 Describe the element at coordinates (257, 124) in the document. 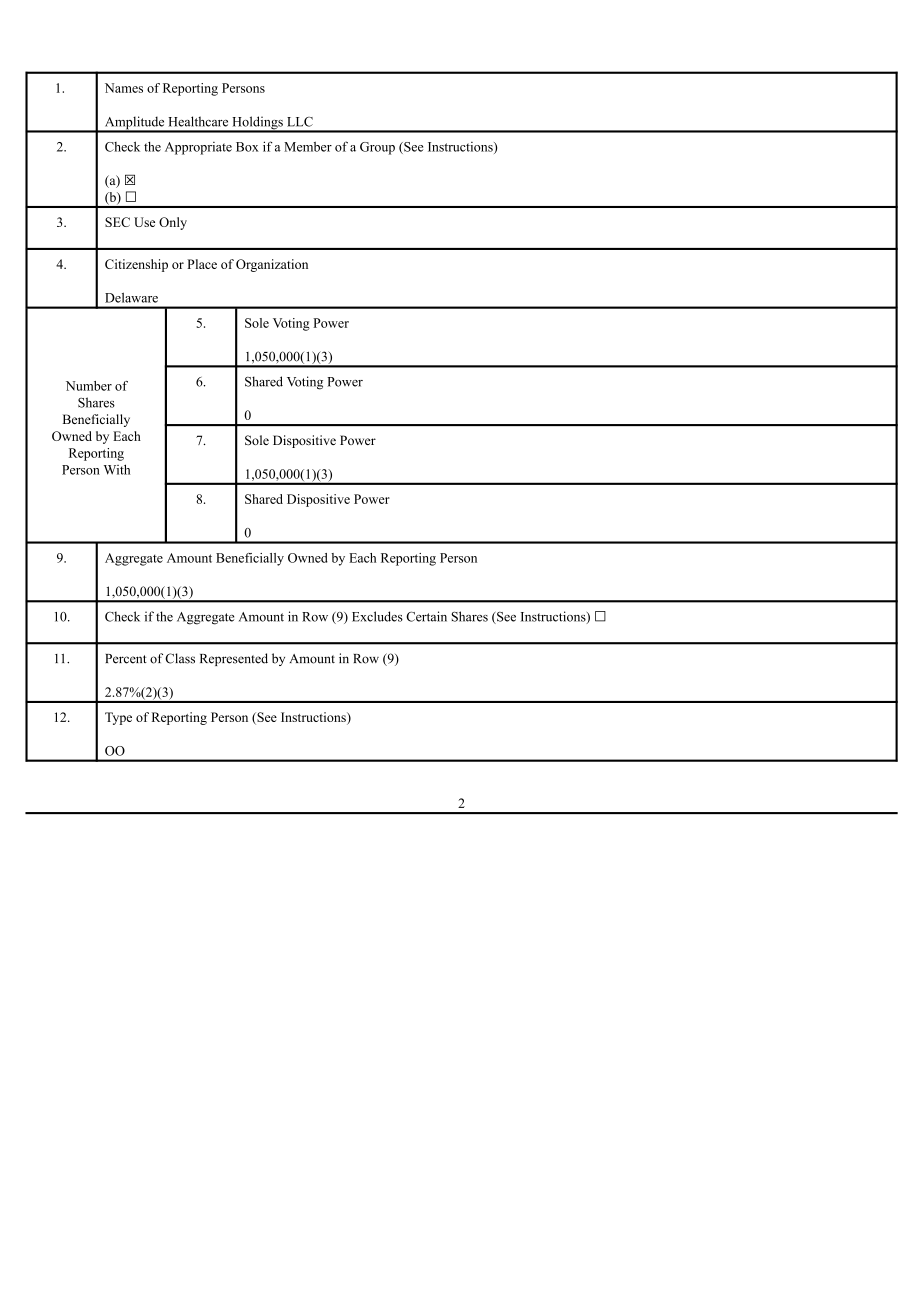

I see `Holdings` at that location.
